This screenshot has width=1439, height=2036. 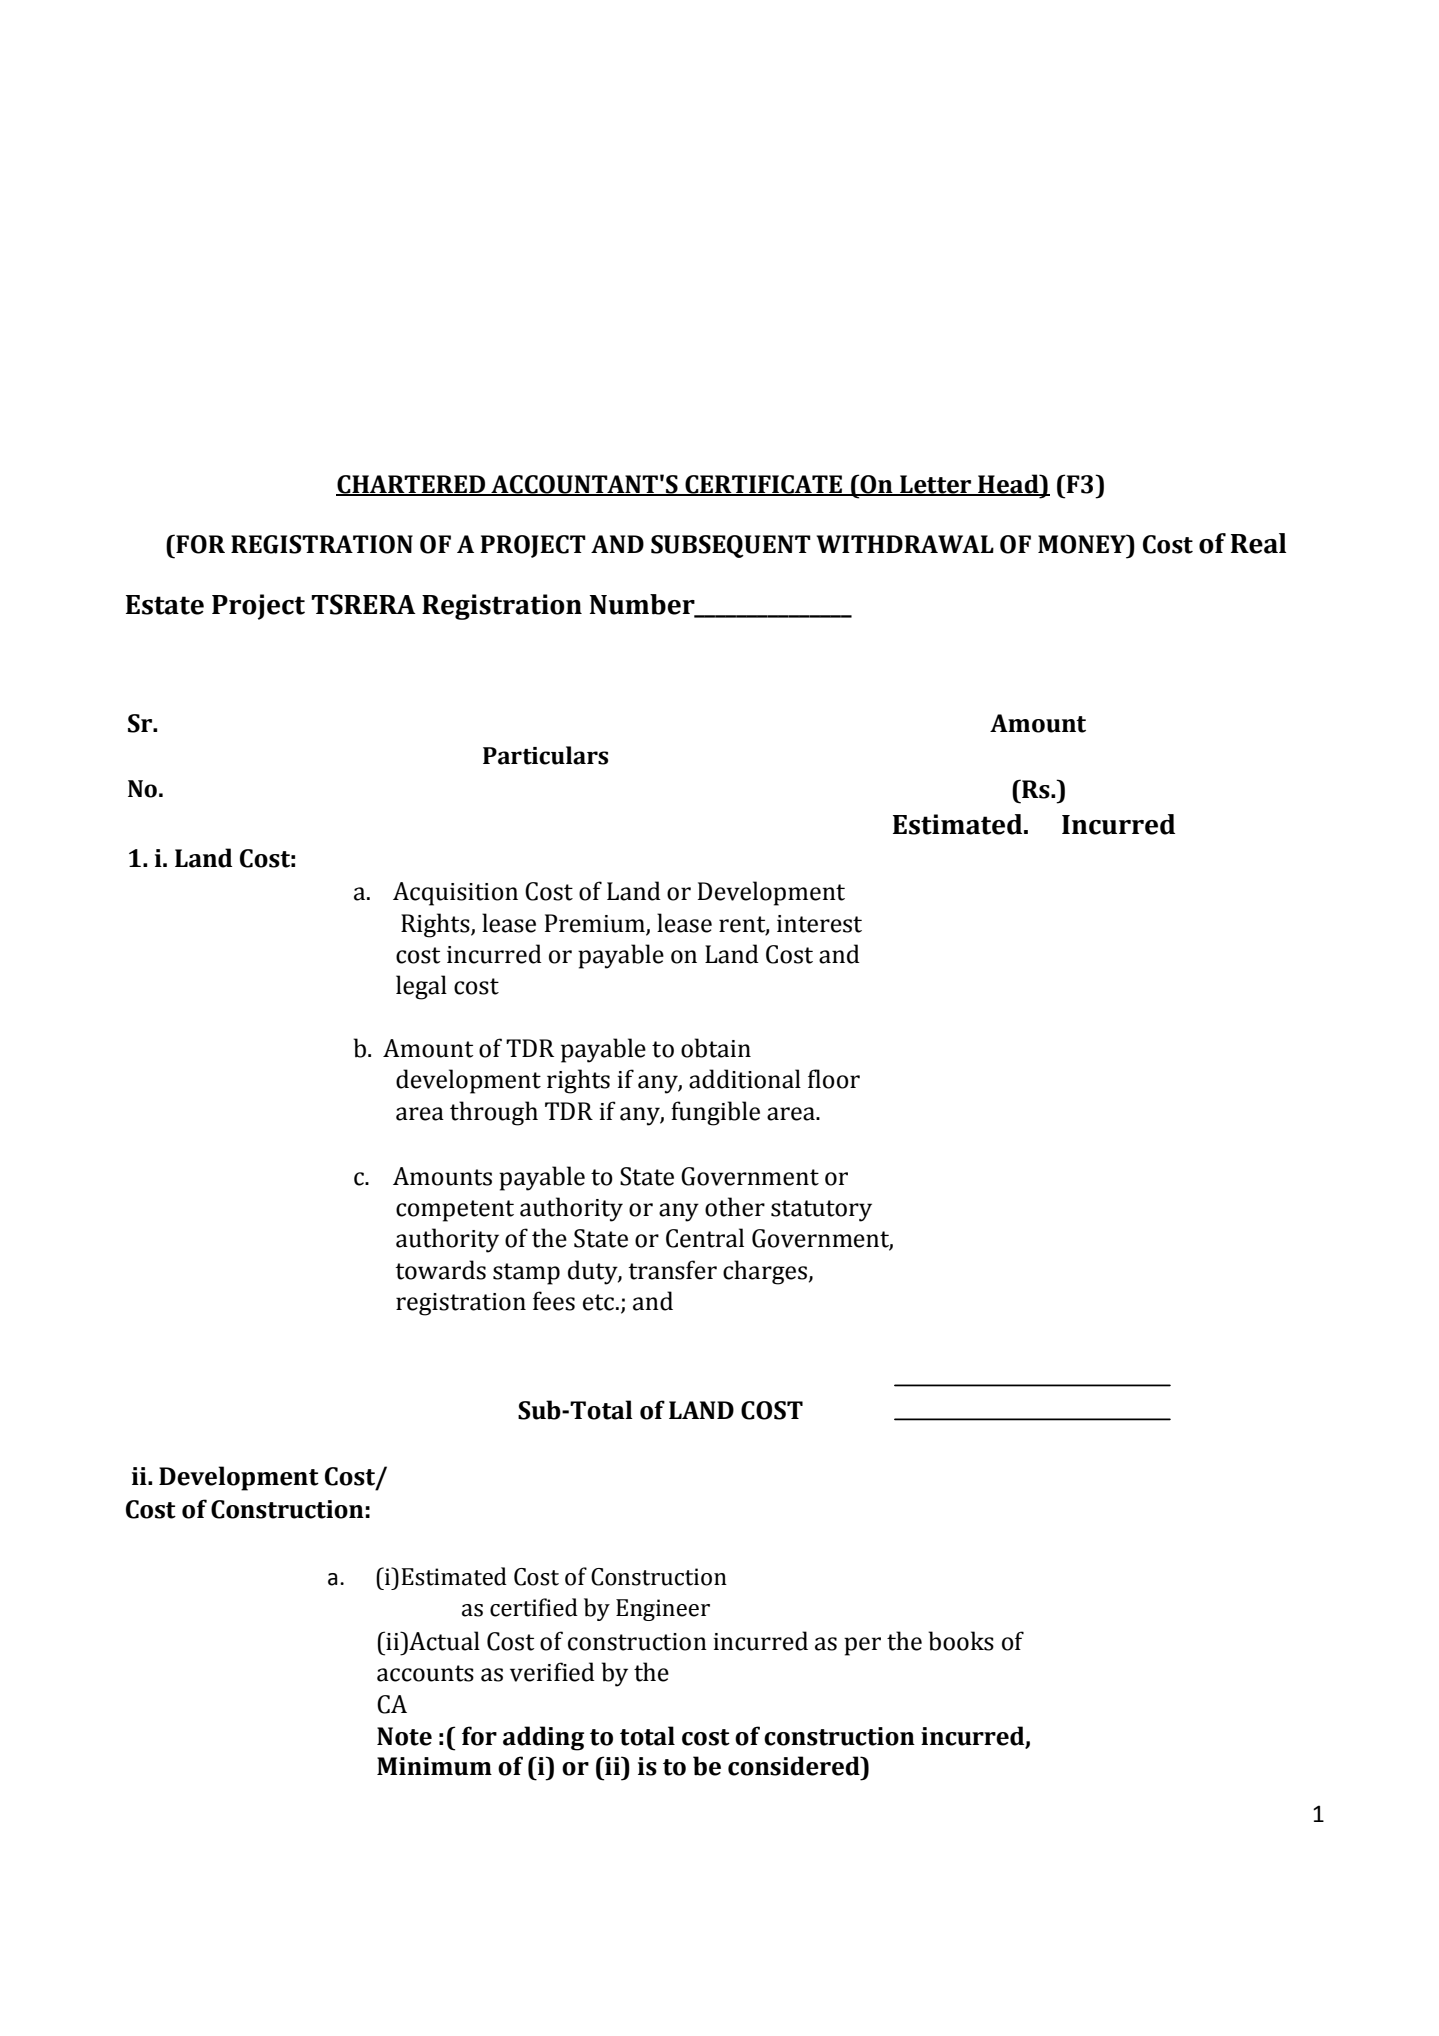 I want to click on statutory, so click(x=821, y=1211).
